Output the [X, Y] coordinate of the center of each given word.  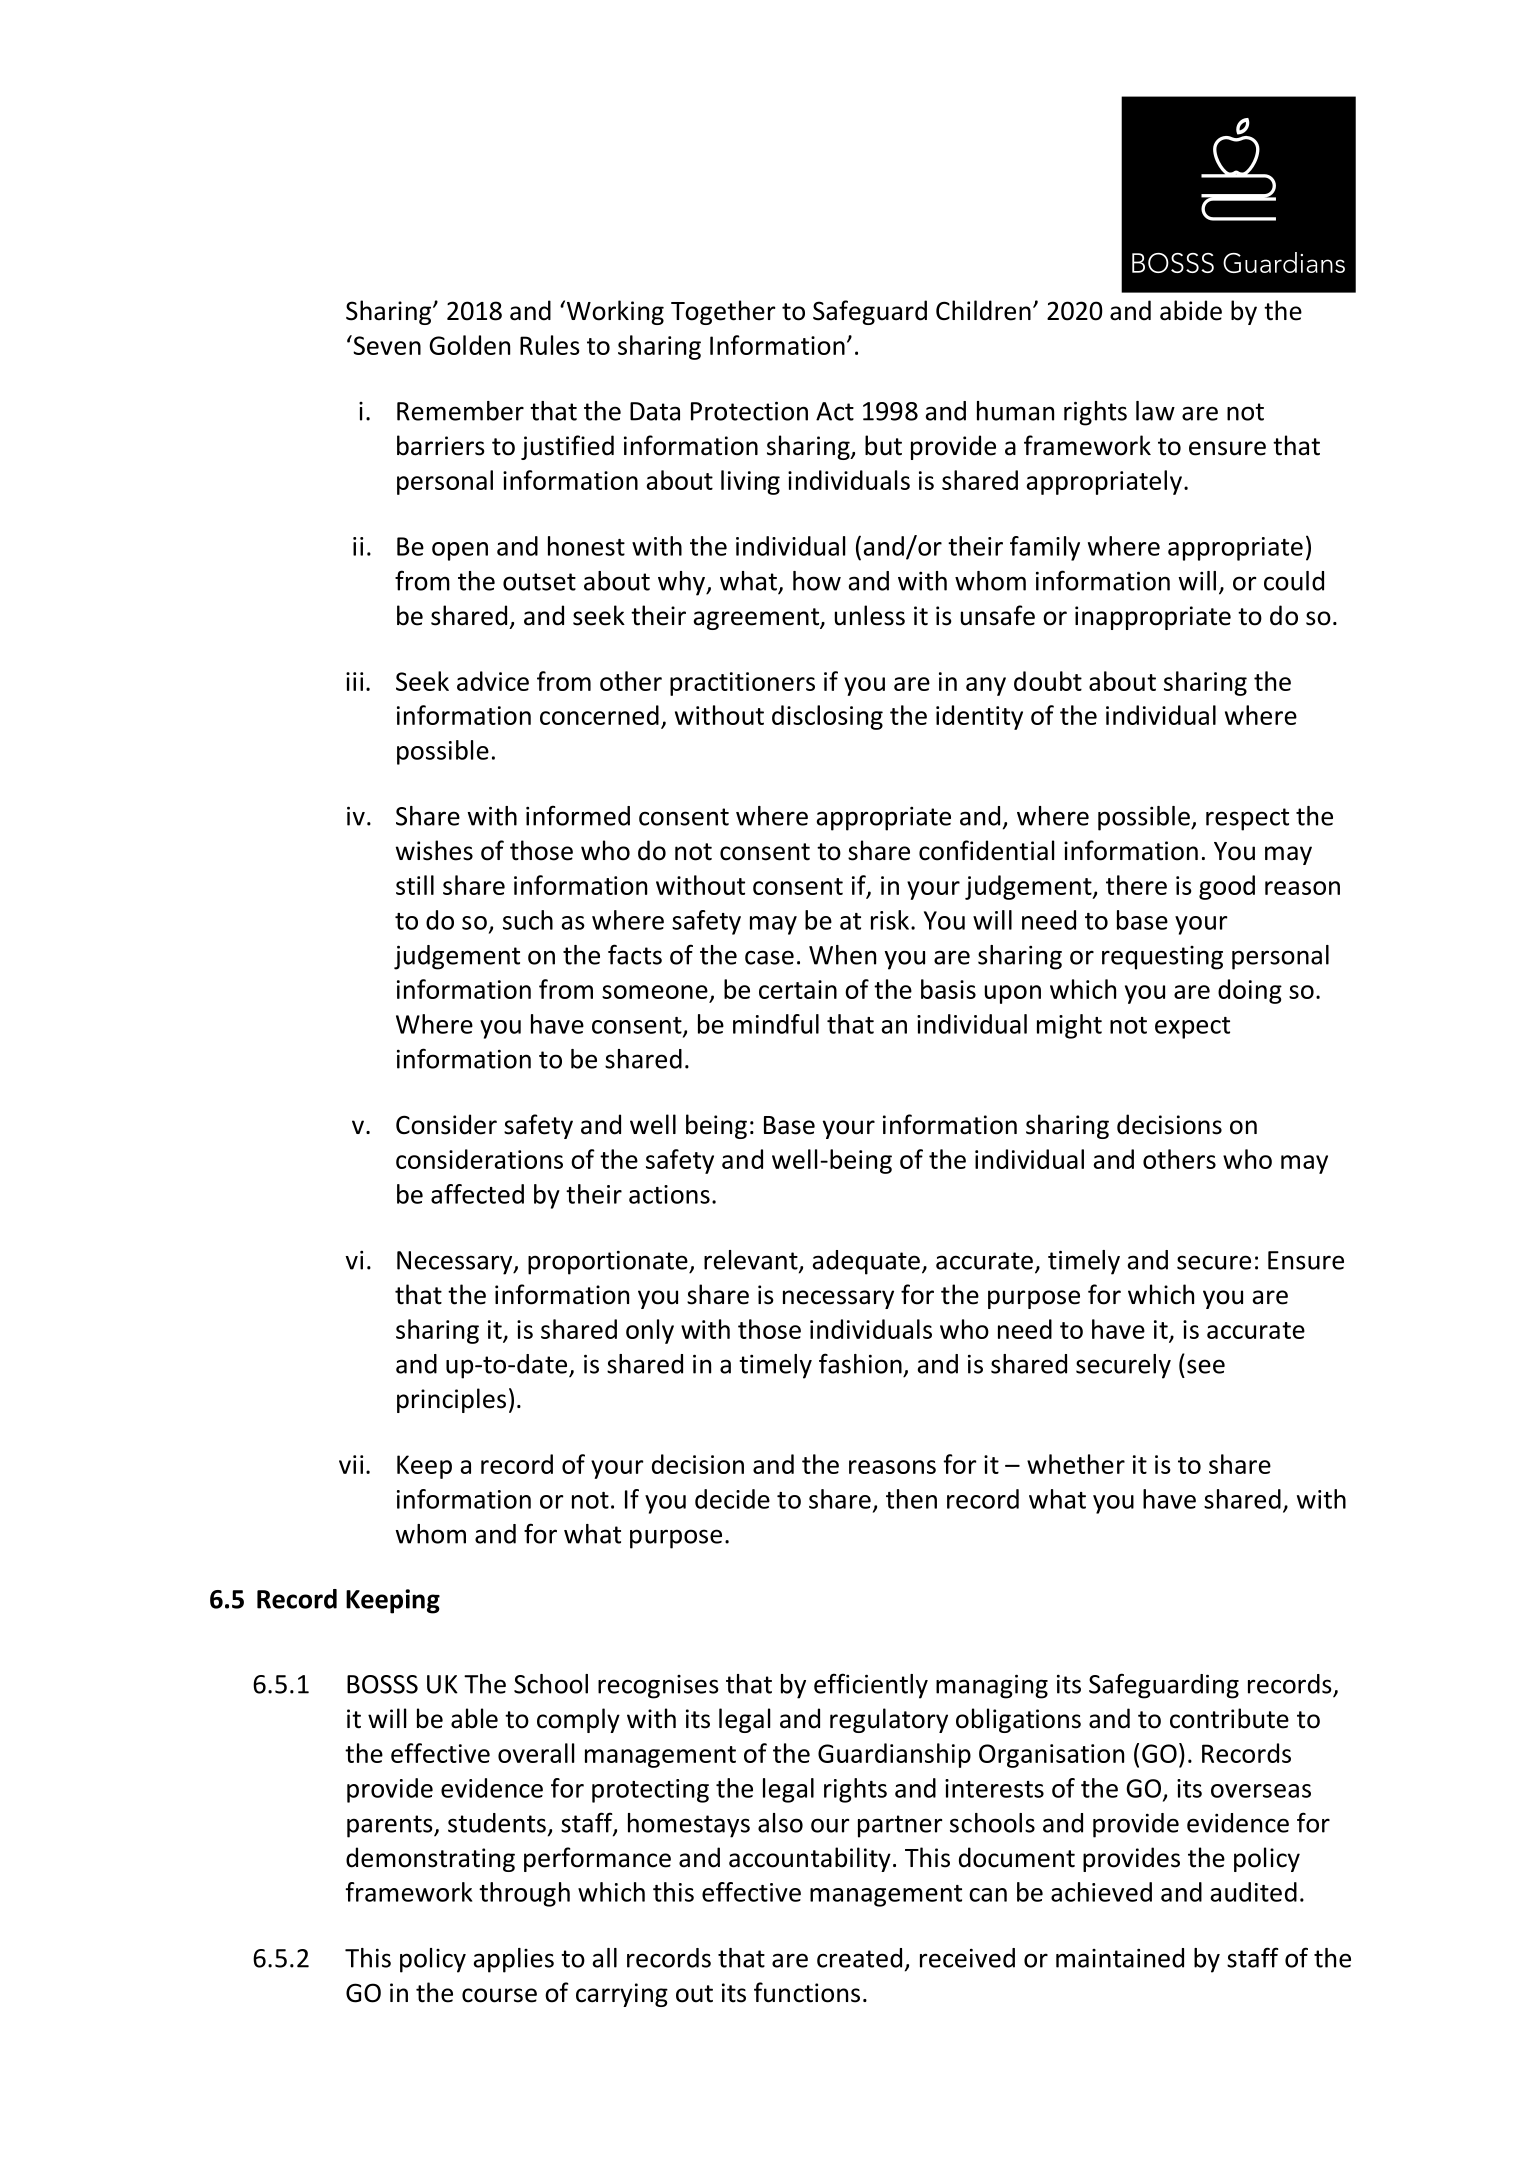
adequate [866, 1262]
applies [514, 1960]
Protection [749, 411]
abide [1191, 310]
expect [1192, 1028]
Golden [469, 345]
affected [477, 1194]
